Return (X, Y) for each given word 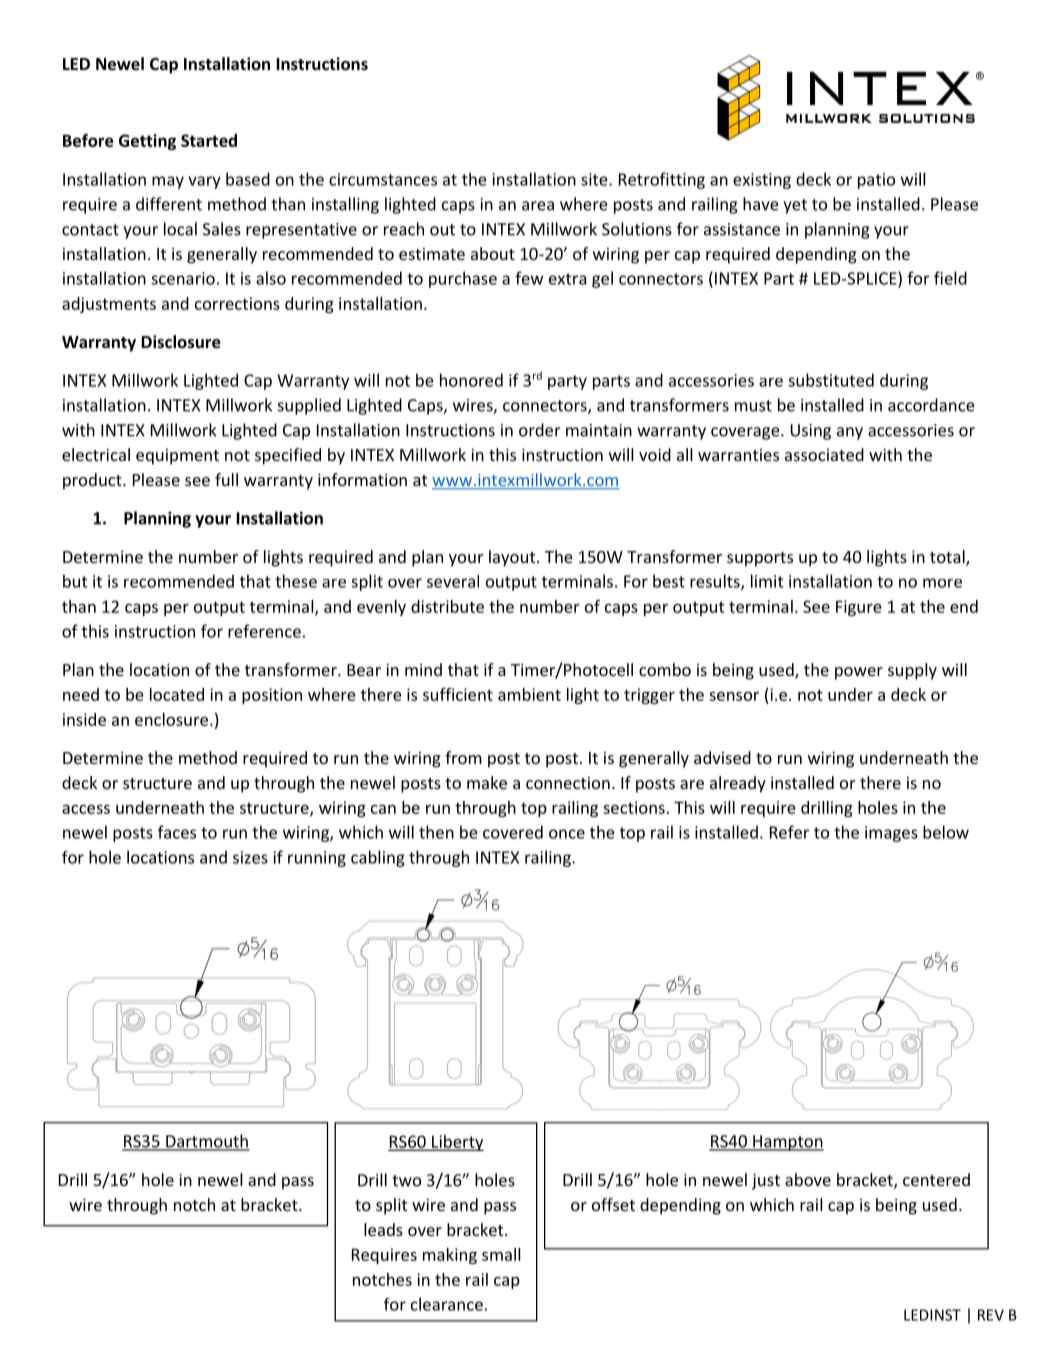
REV (991, 1315)
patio (876, 181)
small (501, 1254)
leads (383, 1229)
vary (204, 182)
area (538, 206)
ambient (529, 694)
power (859, 673)
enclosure (173, 719)
